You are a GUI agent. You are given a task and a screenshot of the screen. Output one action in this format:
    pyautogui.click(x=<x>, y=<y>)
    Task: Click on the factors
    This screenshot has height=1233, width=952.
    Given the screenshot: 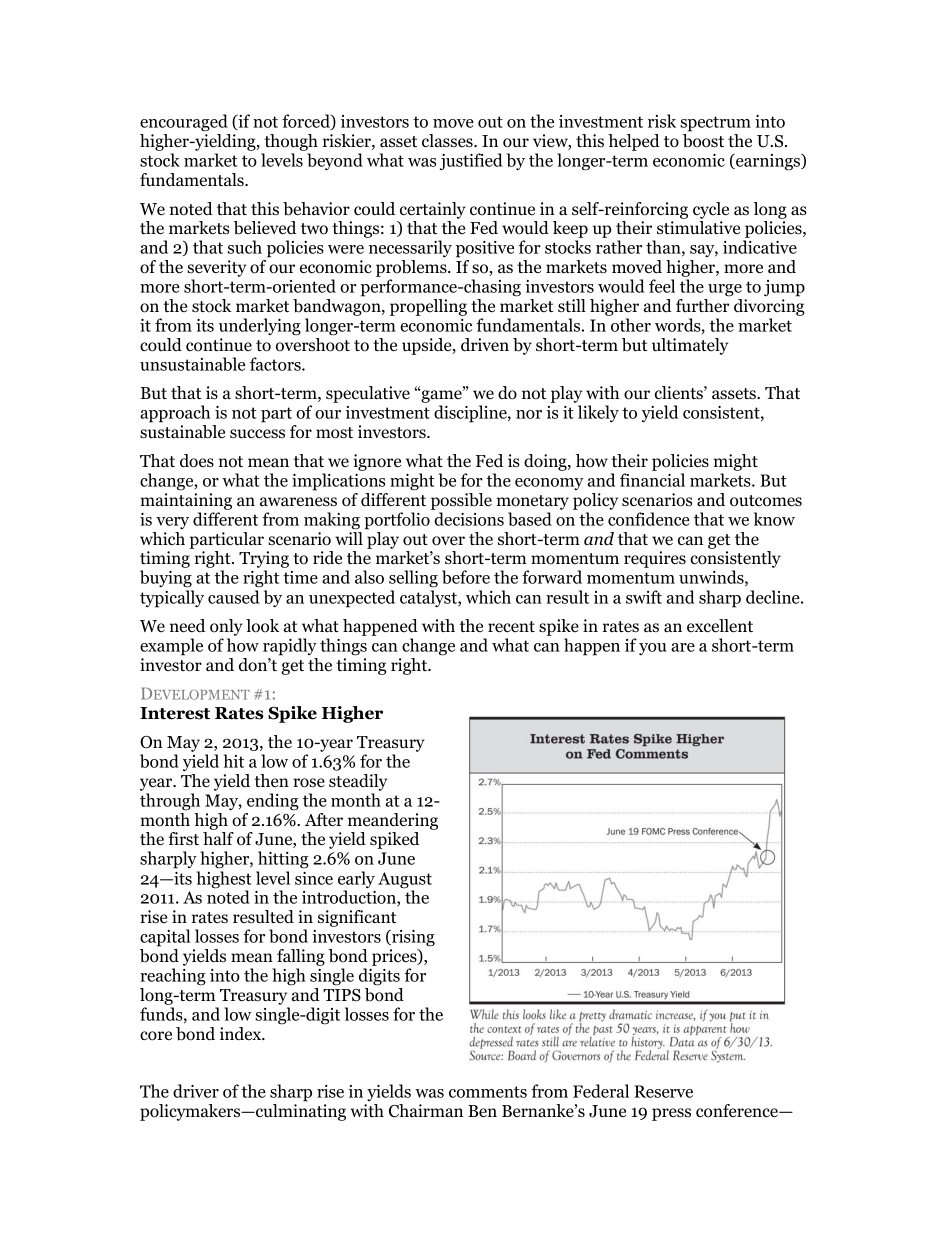 What is the action you would take?
    pyautogui.click(x=276, y=364)
